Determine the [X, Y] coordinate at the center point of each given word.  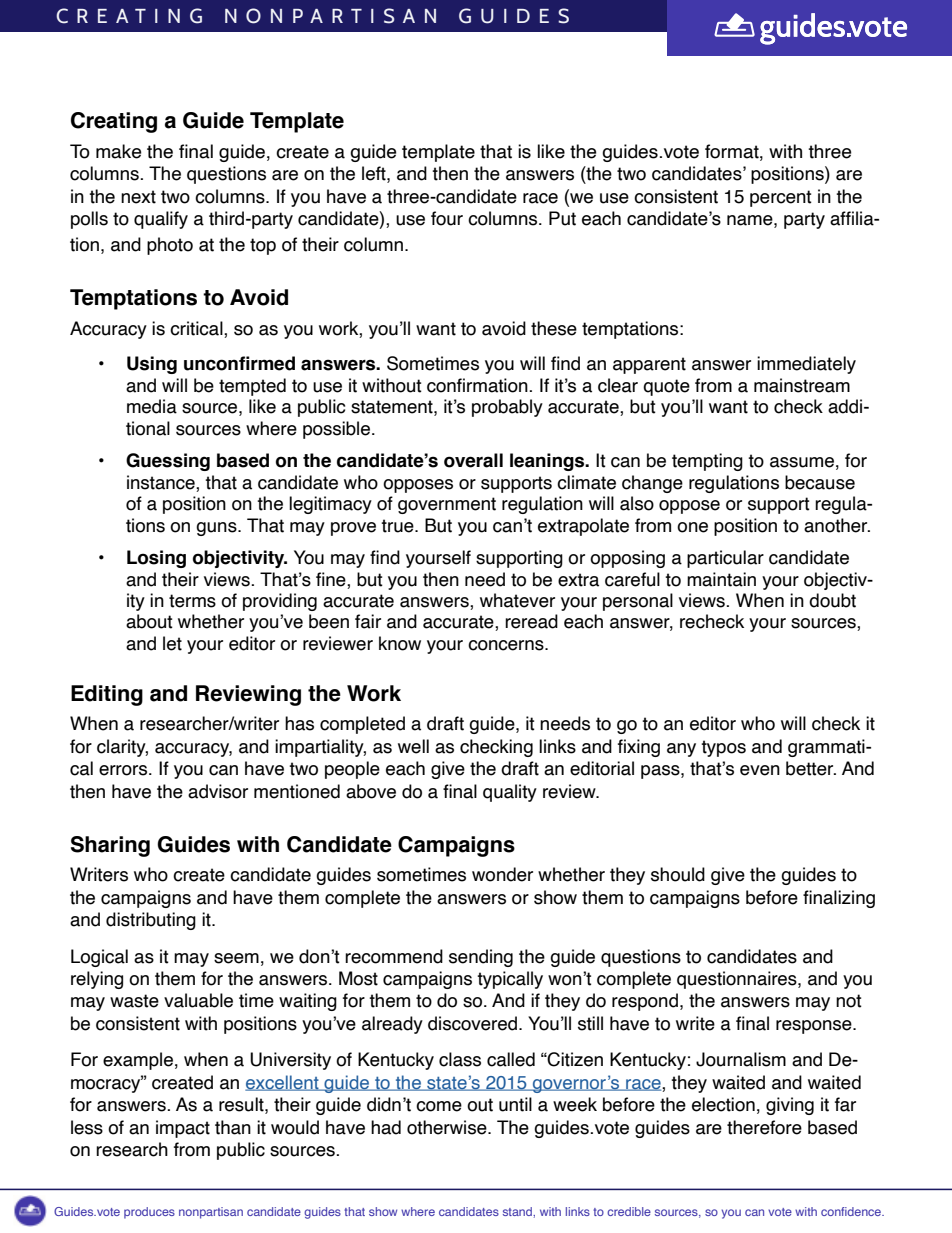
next [138, 197]
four [447, 218]
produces [149, 1213]
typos [723, 748]
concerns [507, 645]
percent [781, 198]
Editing [107, 695]
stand [518, 1211]
